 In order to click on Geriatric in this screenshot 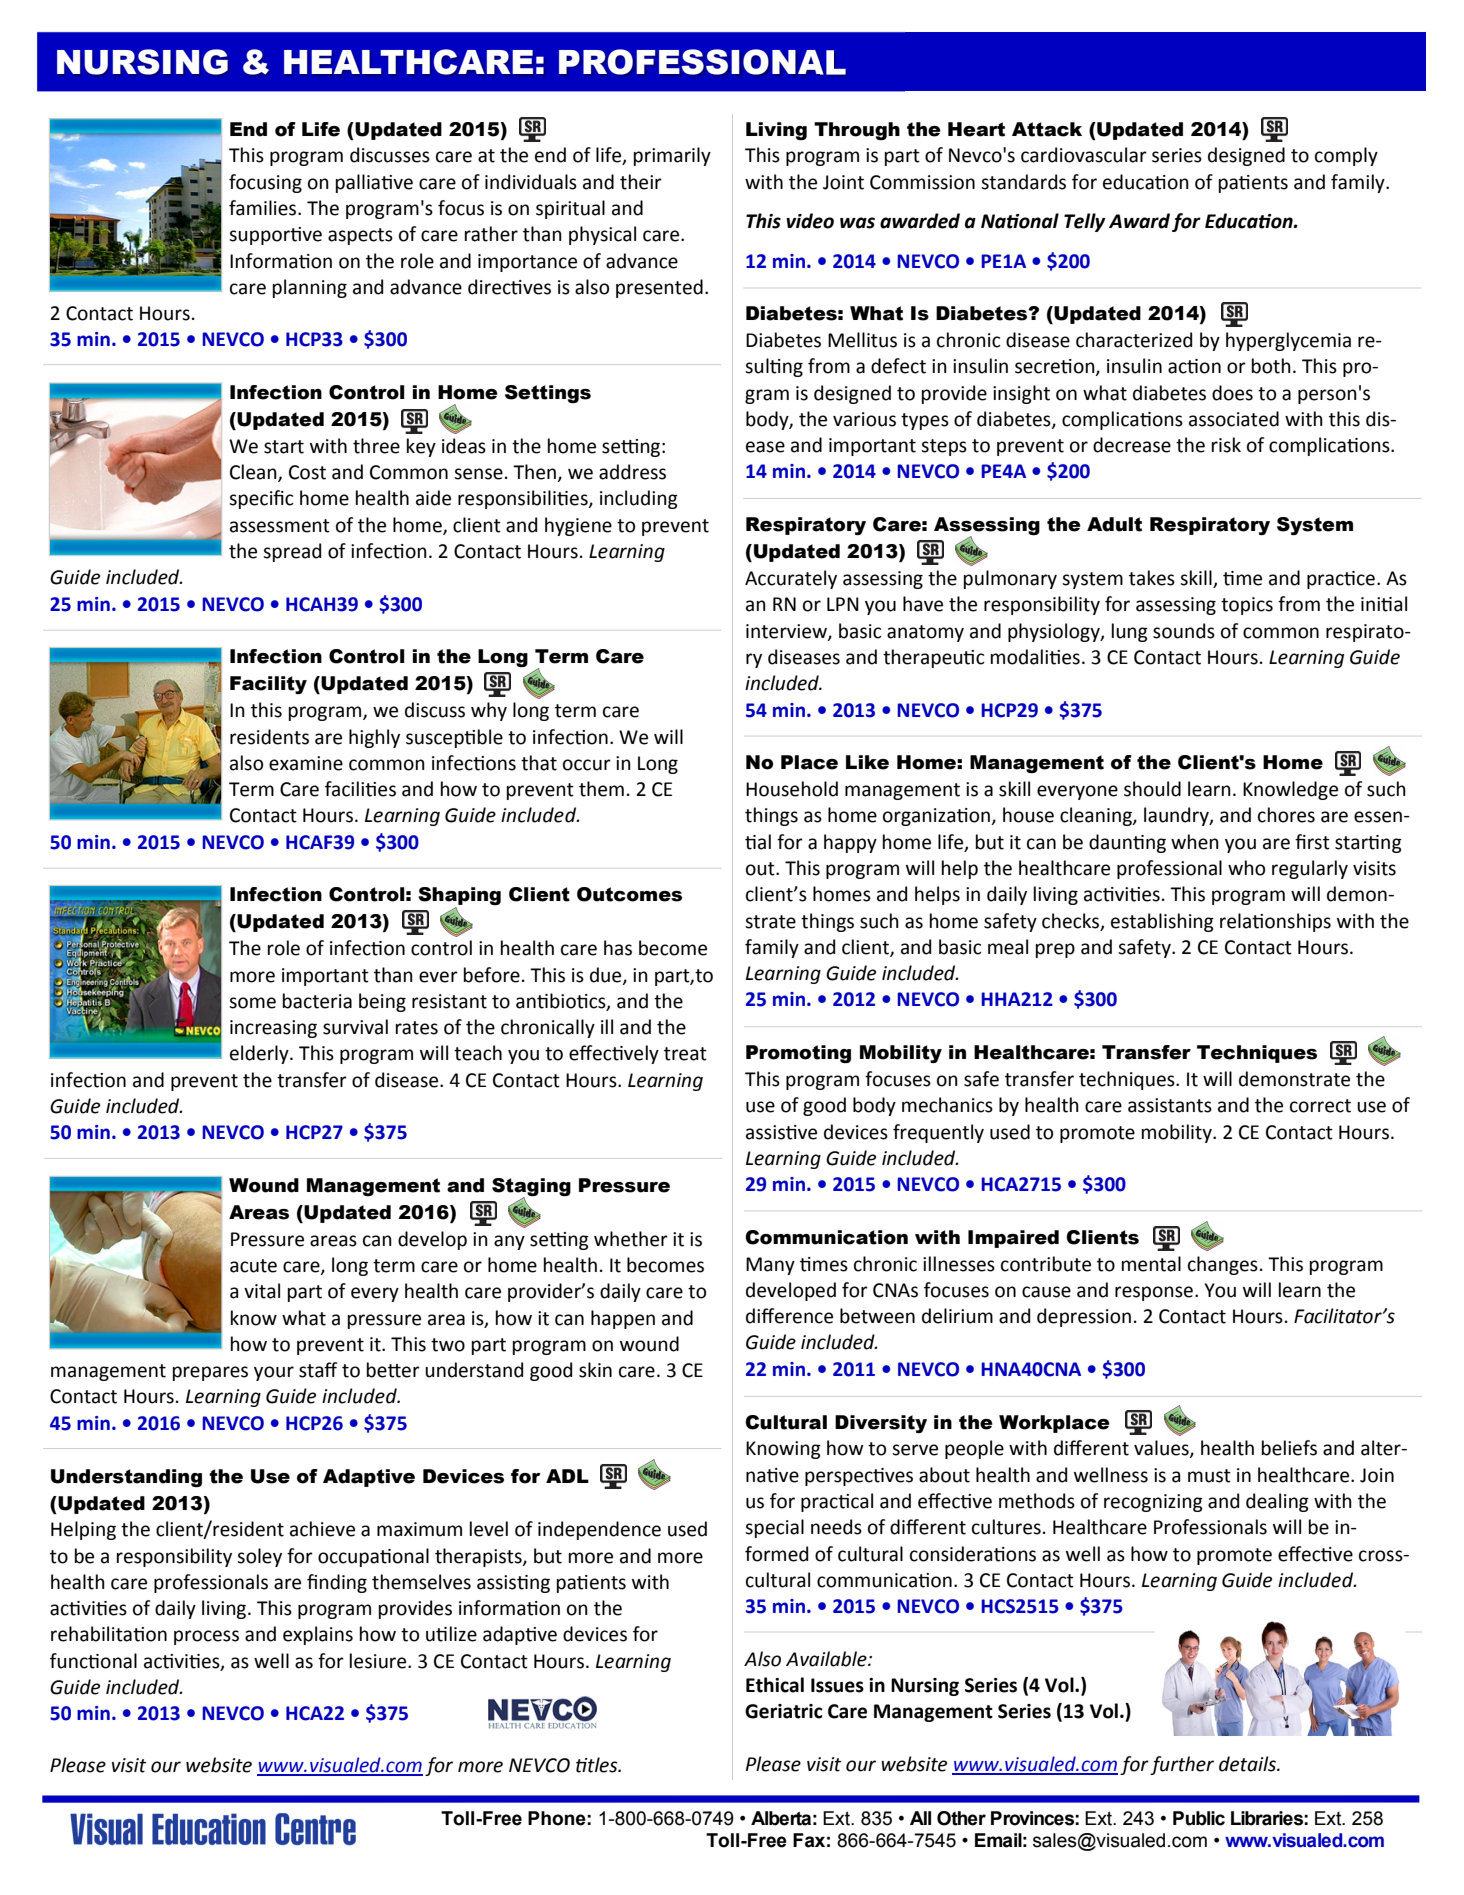, I will do `click(784, 1711)`.
